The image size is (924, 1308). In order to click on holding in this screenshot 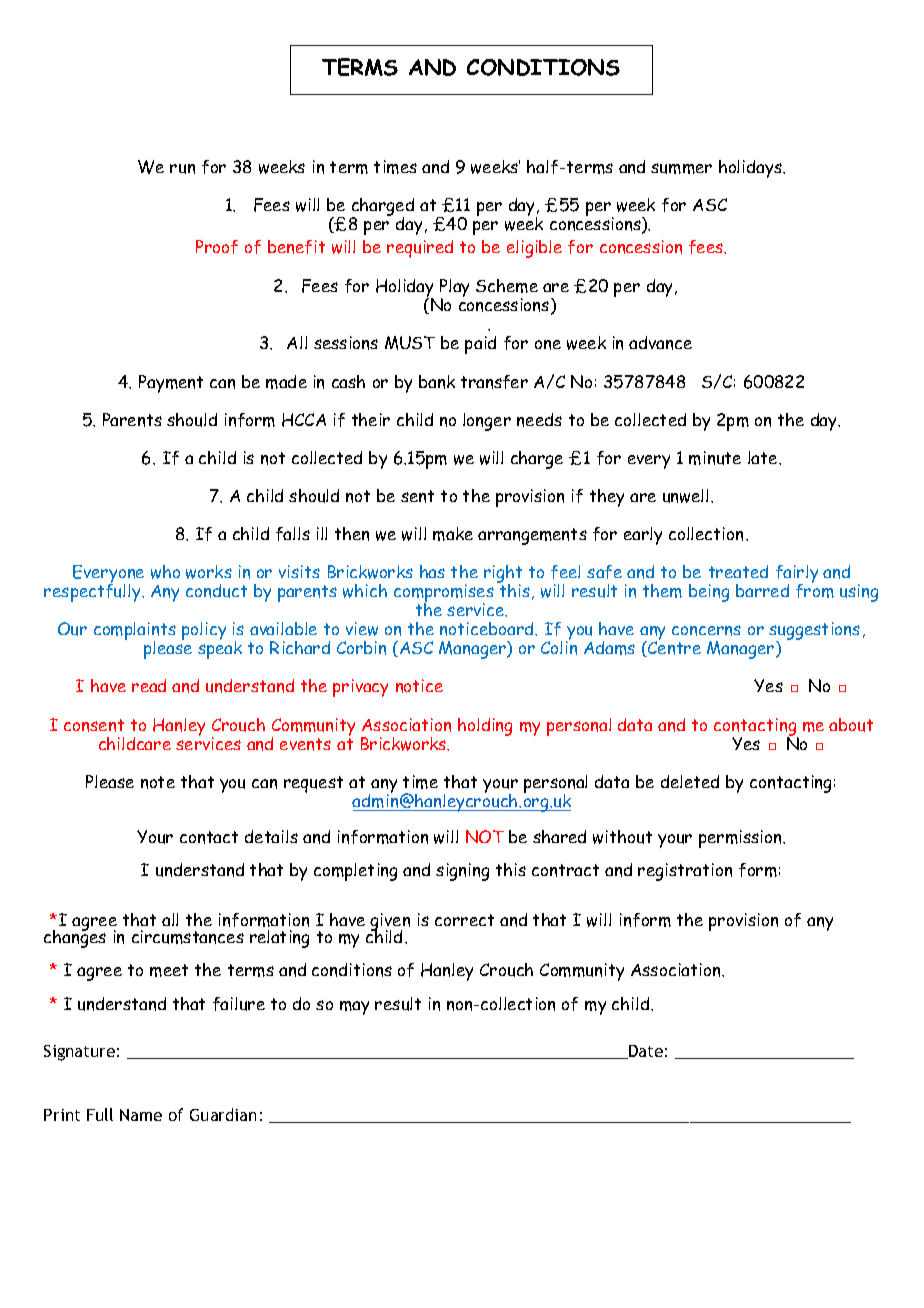, I will do `click(485, 727)`.
